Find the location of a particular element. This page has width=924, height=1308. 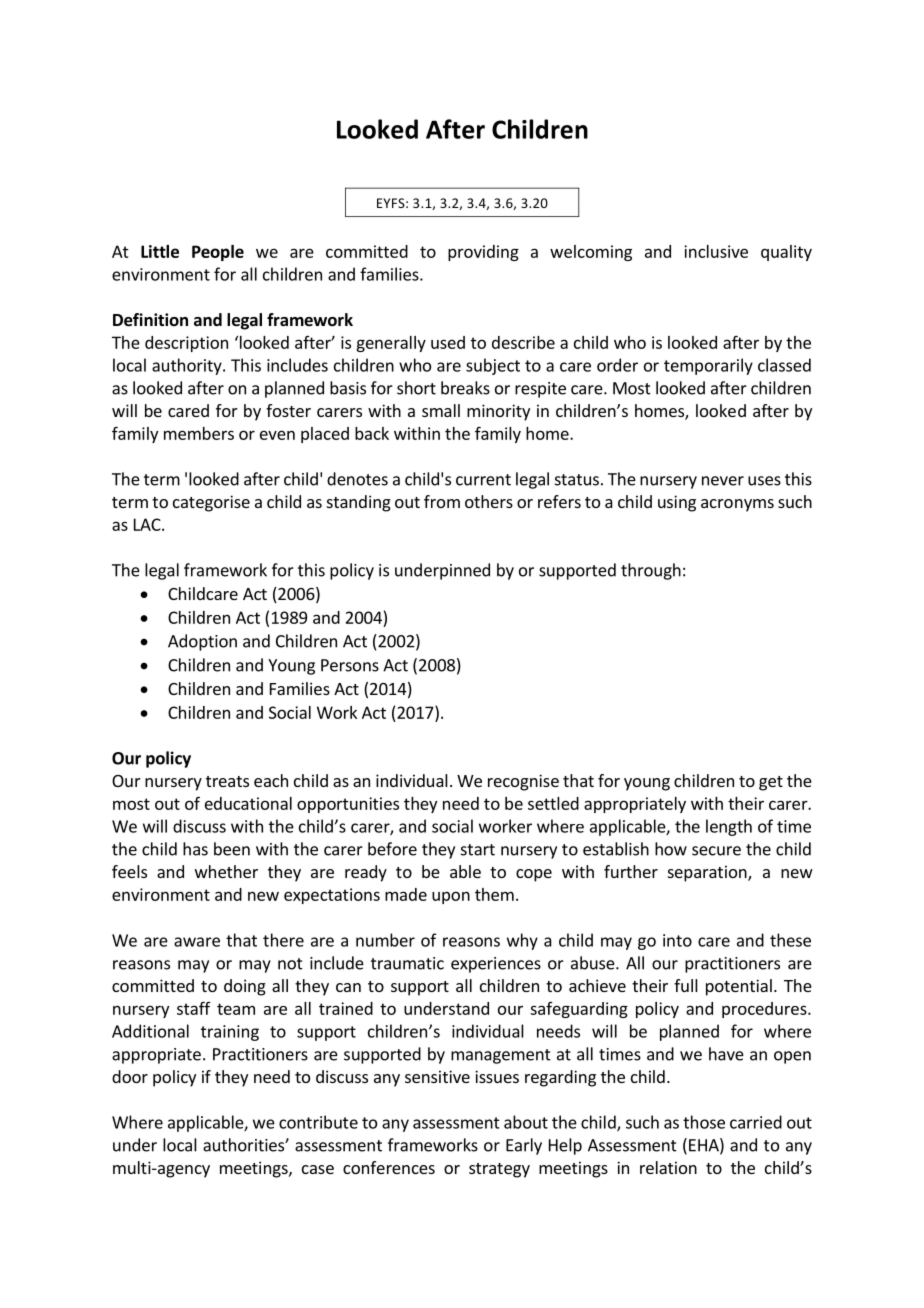

recognise is located at coordinates (523, 782).
